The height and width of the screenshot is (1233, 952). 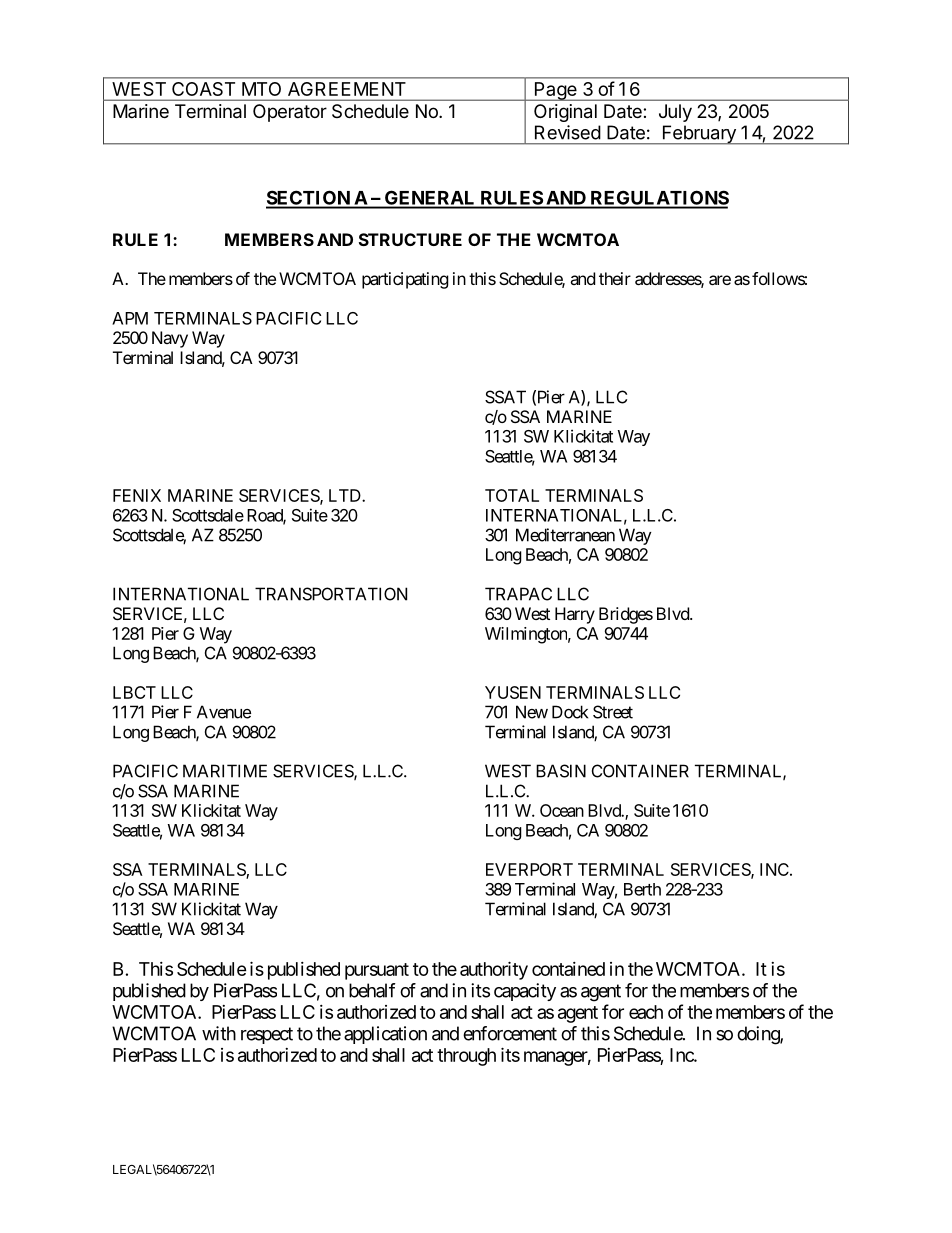 I want to click on participating, so click(x=405, y=280).
